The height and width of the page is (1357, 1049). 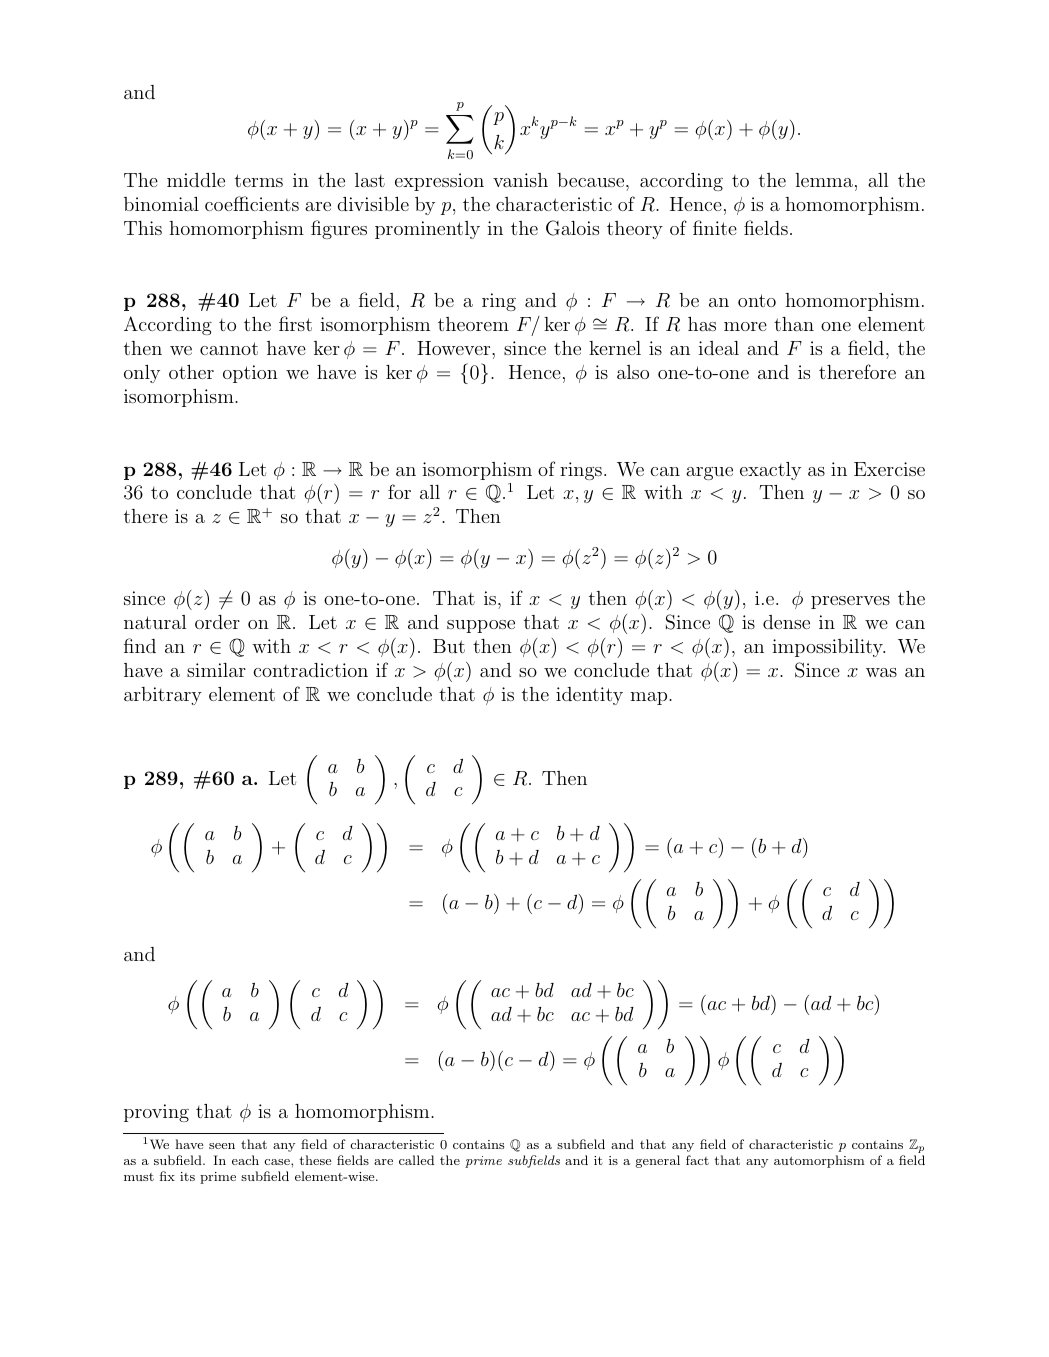 I want to click on identity, so click(x=589, y=696).
